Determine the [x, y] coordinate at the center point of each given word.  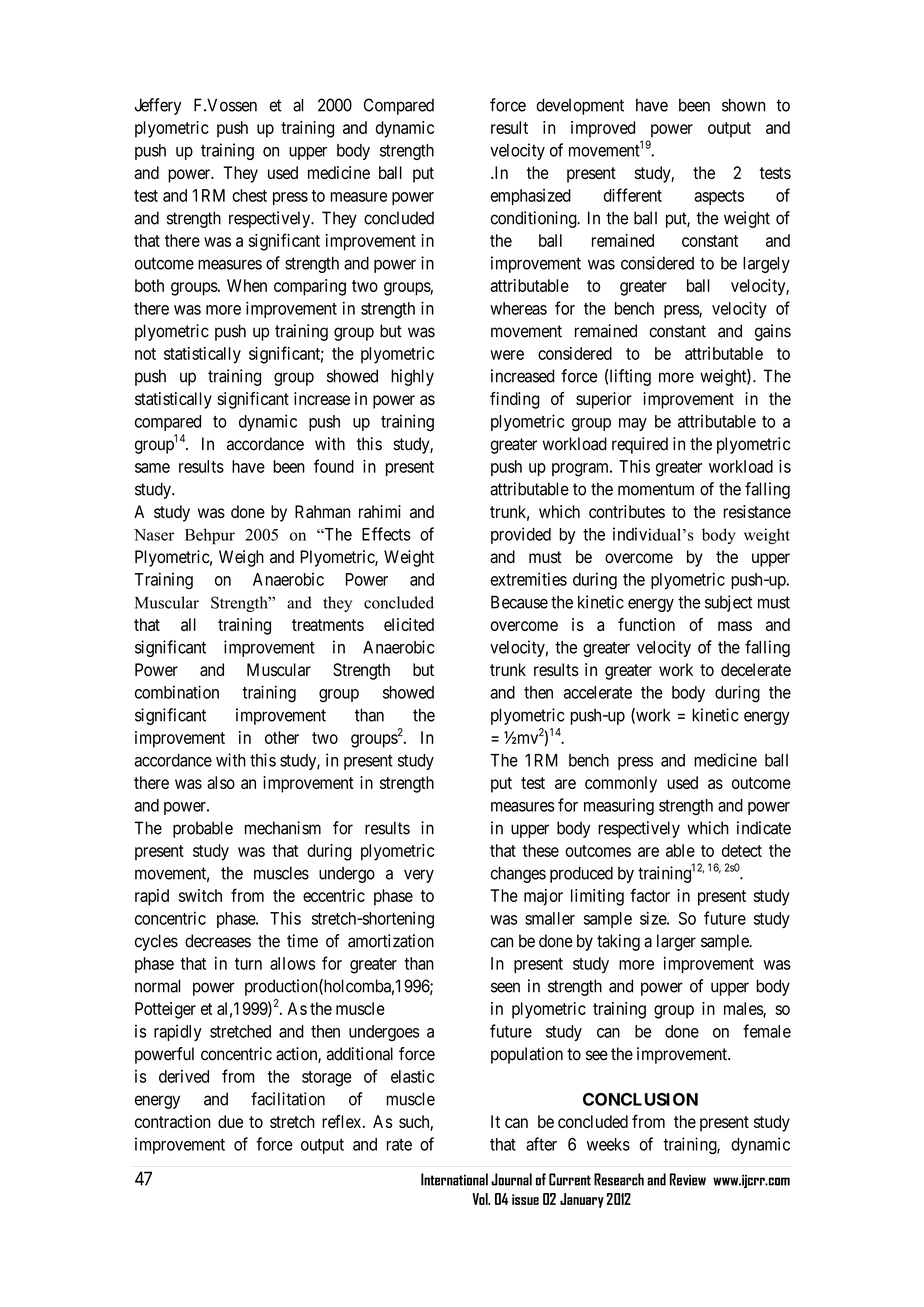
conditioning [535, 219]
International [454, 1179]
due [230, 1121]
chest [249, 195]
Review [687, 1179]
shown [743, 105]
